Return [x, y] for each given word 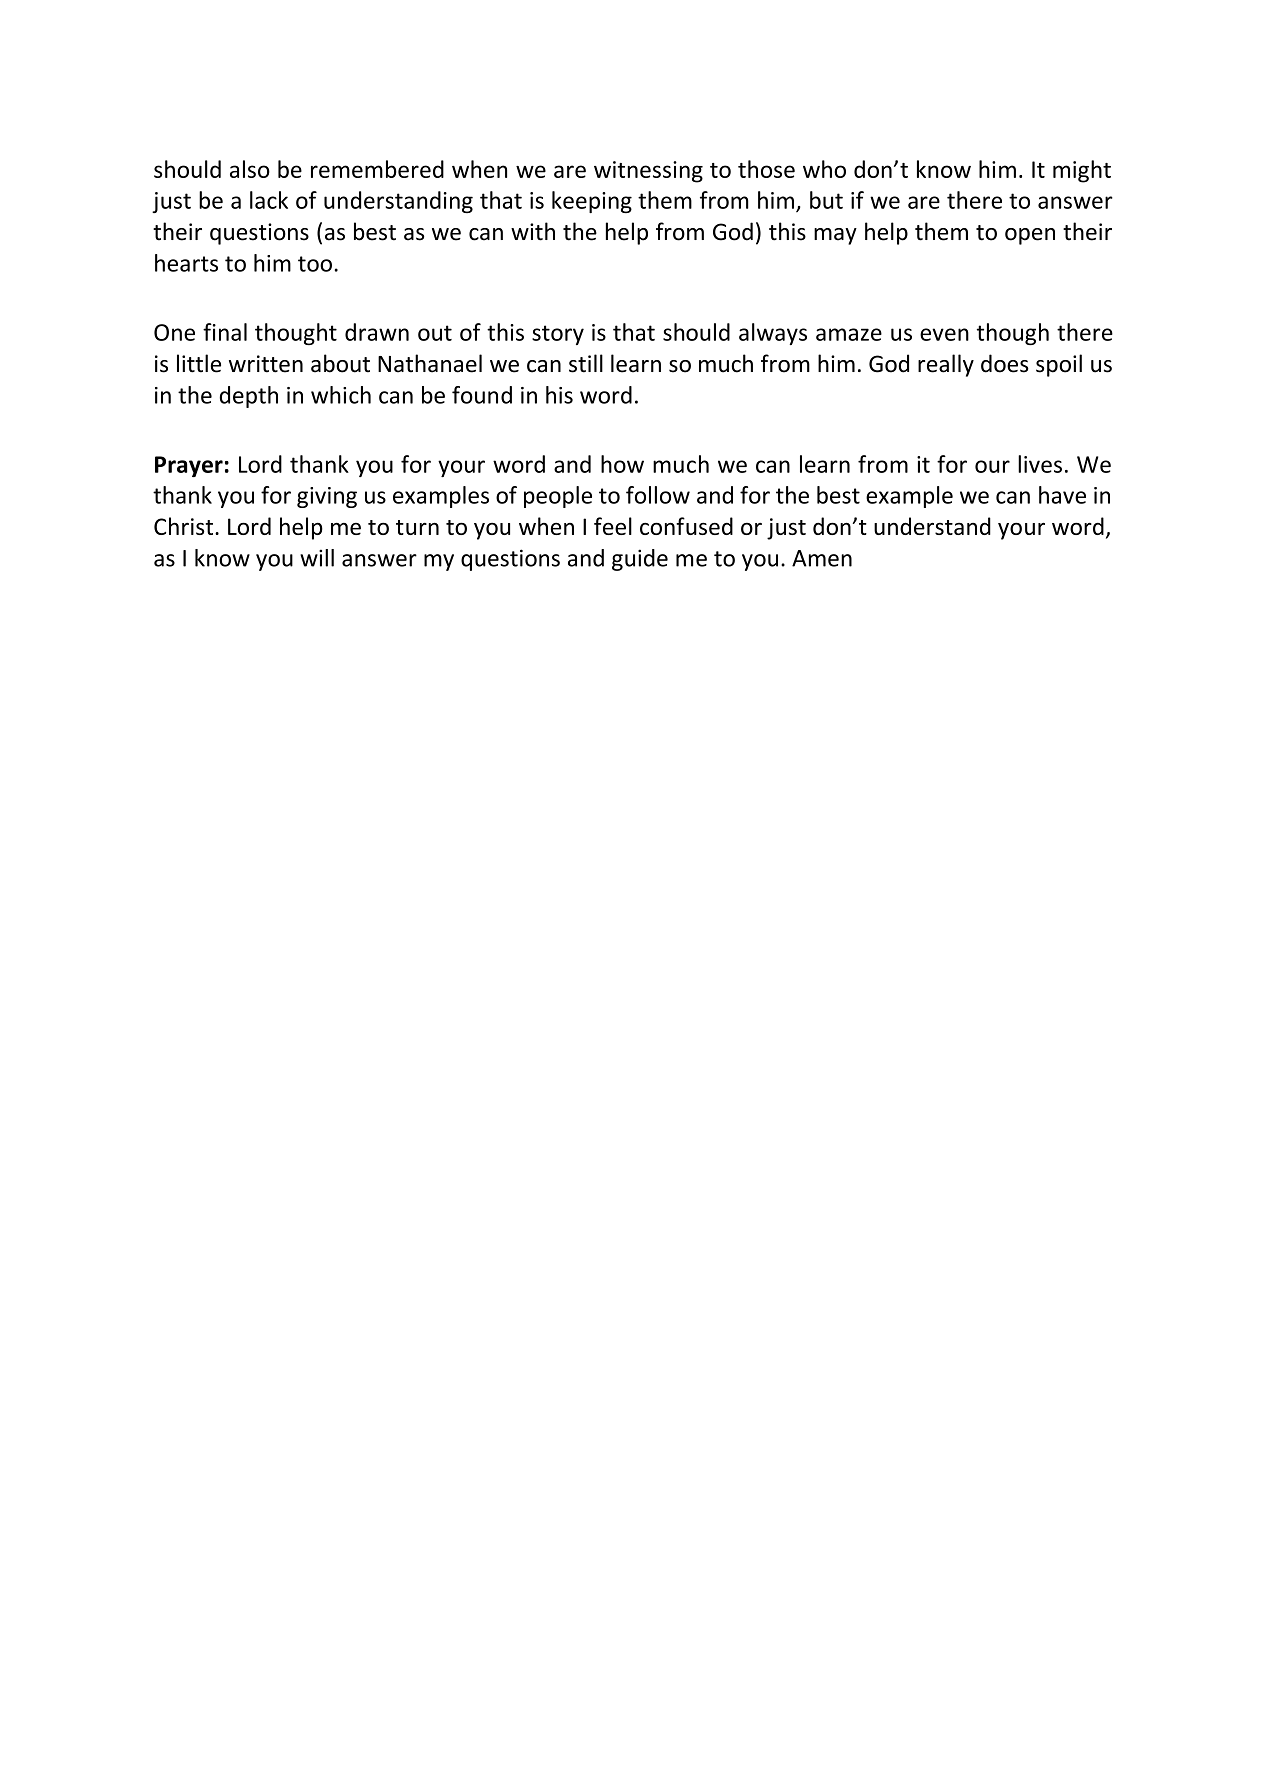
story [558, 335]
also [250, 169]
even [944, 334]
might [1082, 171]
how [622, 464]
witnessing [648, 172]
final [225, 332]
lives [1040, 464]
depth [249, 397]
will [317, 558]
